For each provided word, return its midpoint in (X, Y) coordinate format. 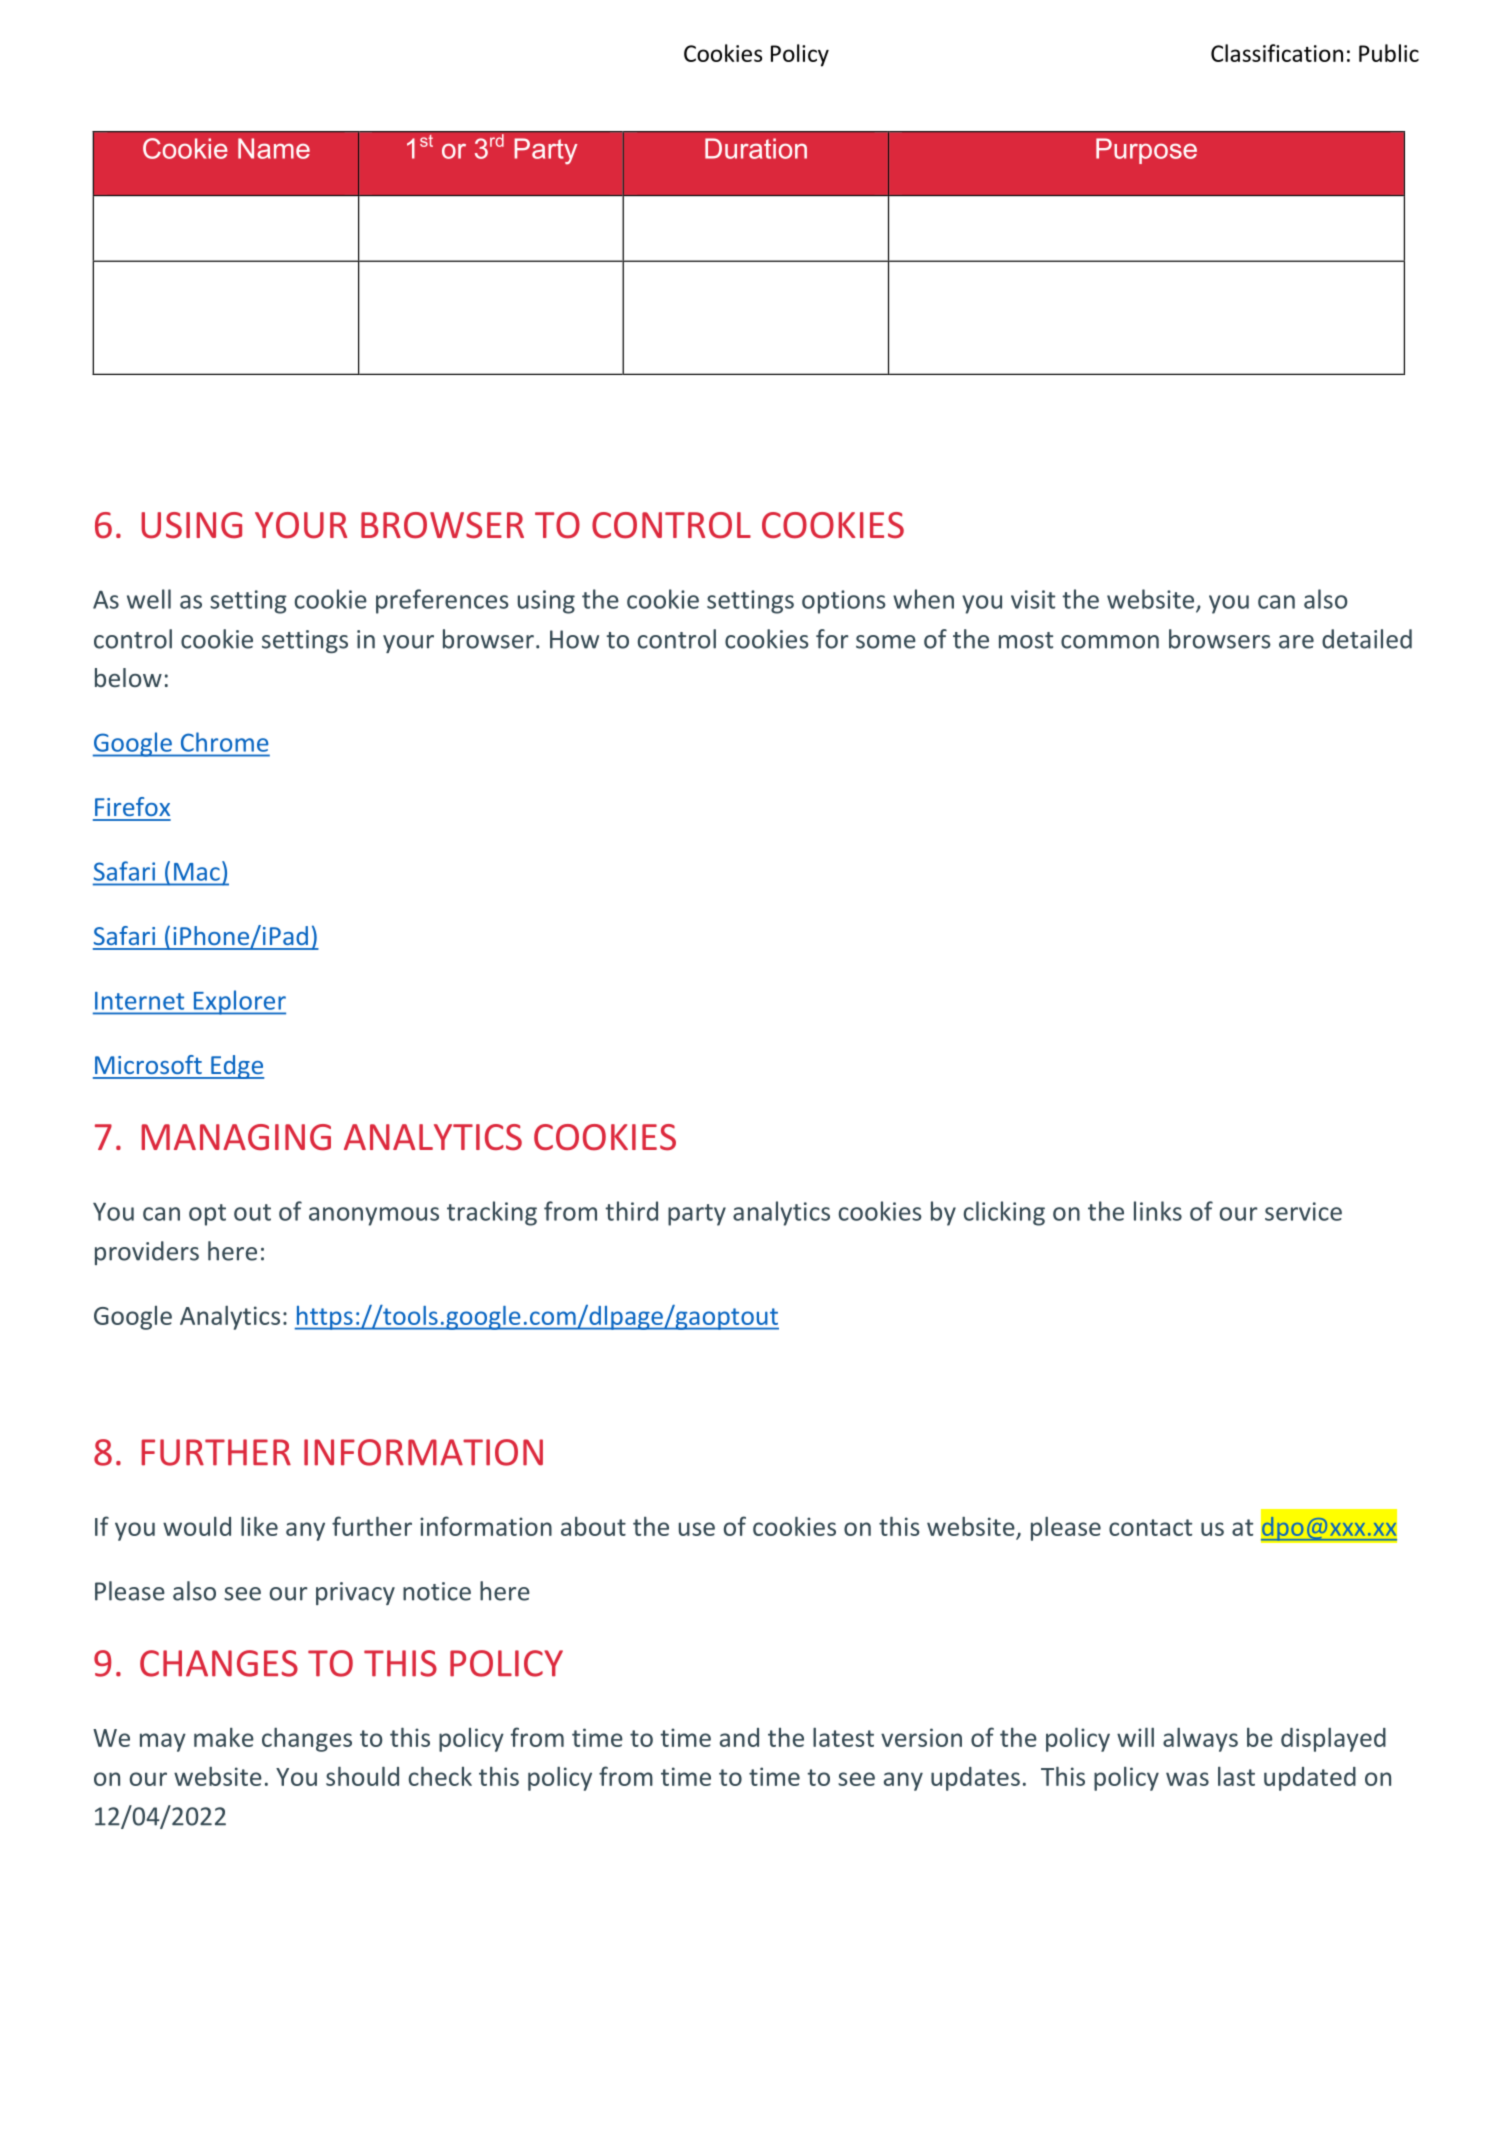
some (886, 642)
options (844, 602)
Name (274, 148)
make (224, 1737)
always (1200, 1739)
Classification (1277, 53)
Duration (756, 148)
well (149, 599)
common (1110, 642)
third (631, 1211)
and (739, 1737)
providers (147, 1253)
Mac (197, 872)
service (1303, 1211)
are (1296, 642)
